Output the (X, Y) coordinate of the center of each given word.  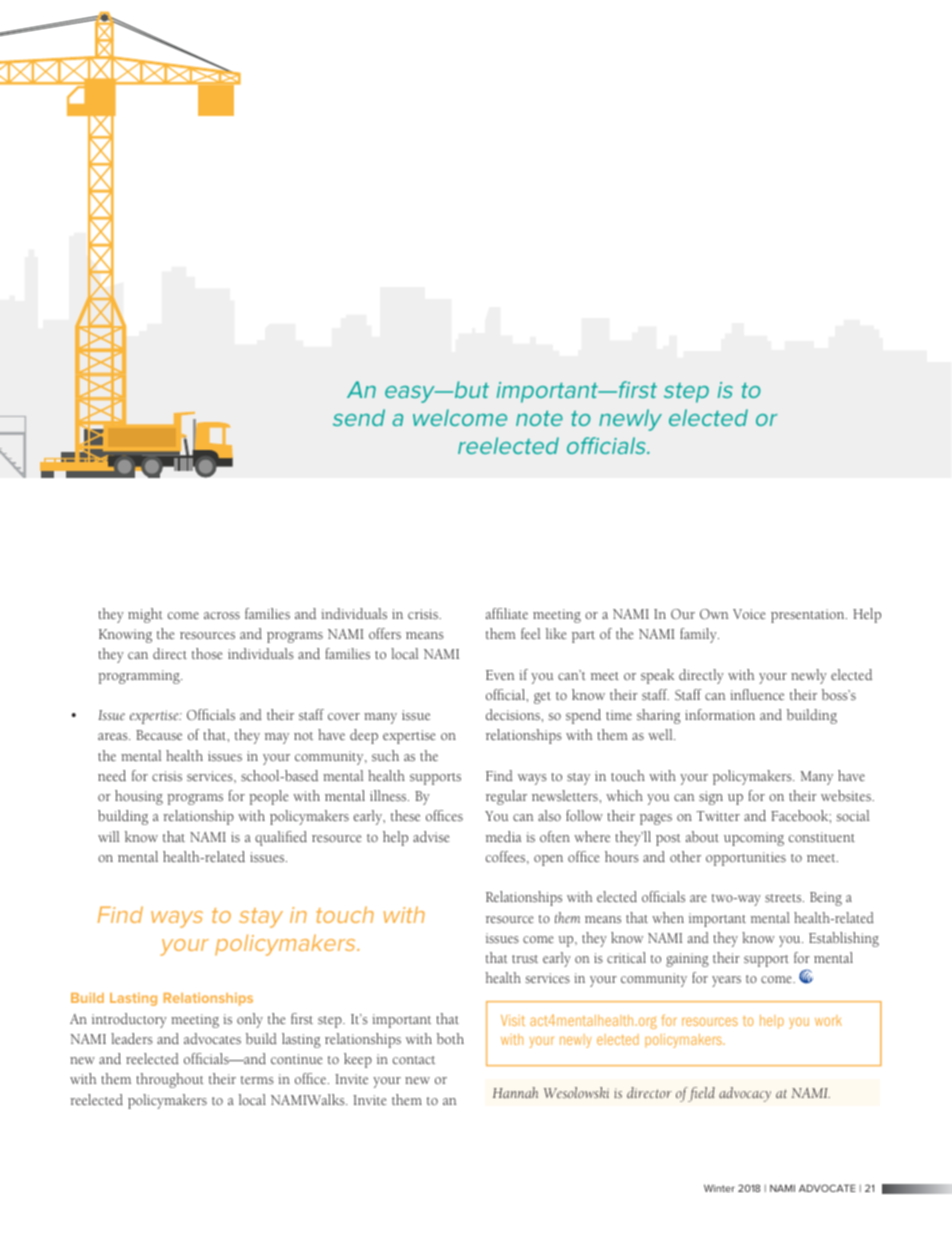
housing (139, 797)
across (222, 615)
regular (506, 797)
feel (531, 633)
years (726, 981)
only (250, 1020)
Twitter (718, 816)
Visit (513, 1020)
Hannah (515, 1092)
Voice (749, 614)
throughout (170, 1080)
